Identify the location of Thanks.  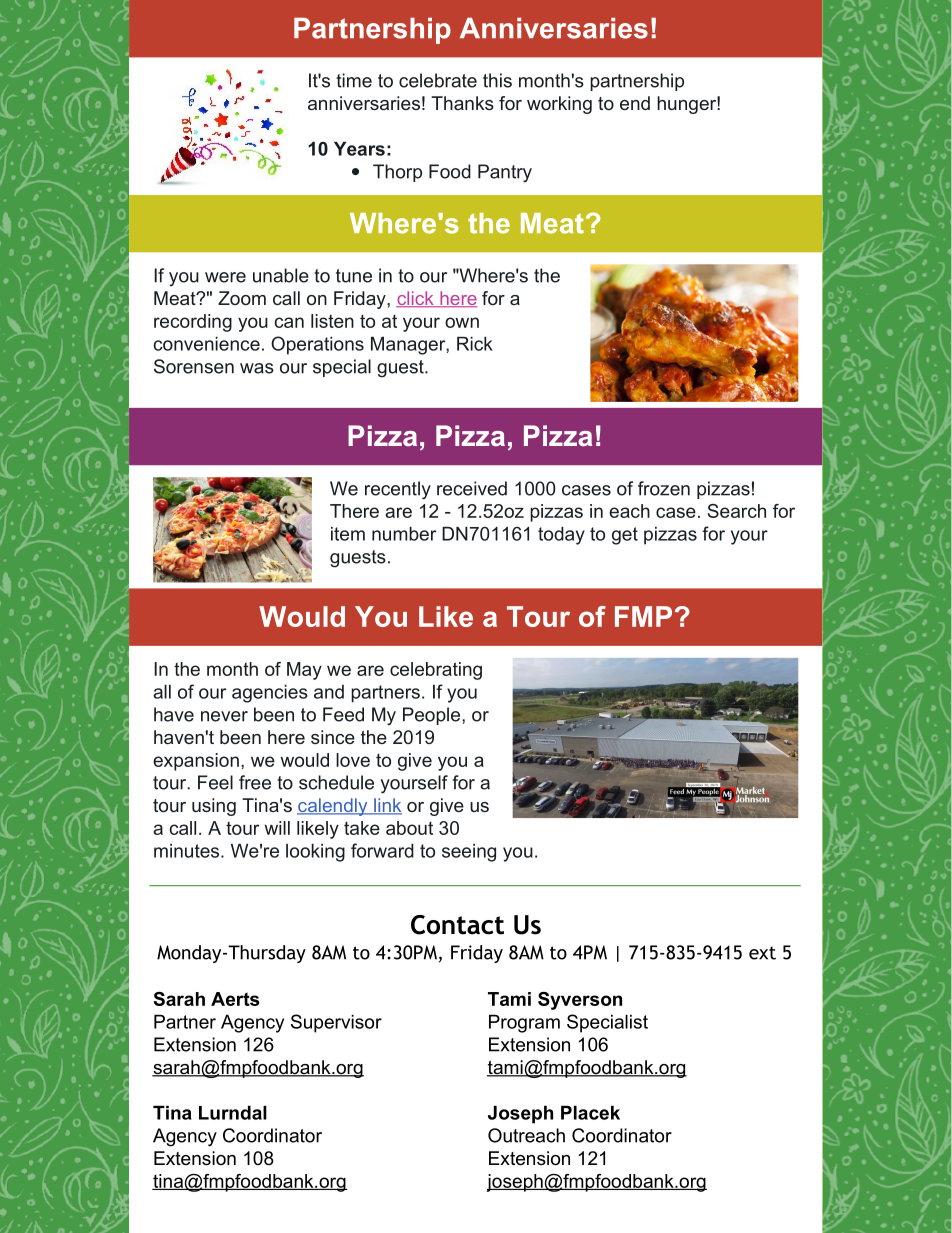
(462, 103).
